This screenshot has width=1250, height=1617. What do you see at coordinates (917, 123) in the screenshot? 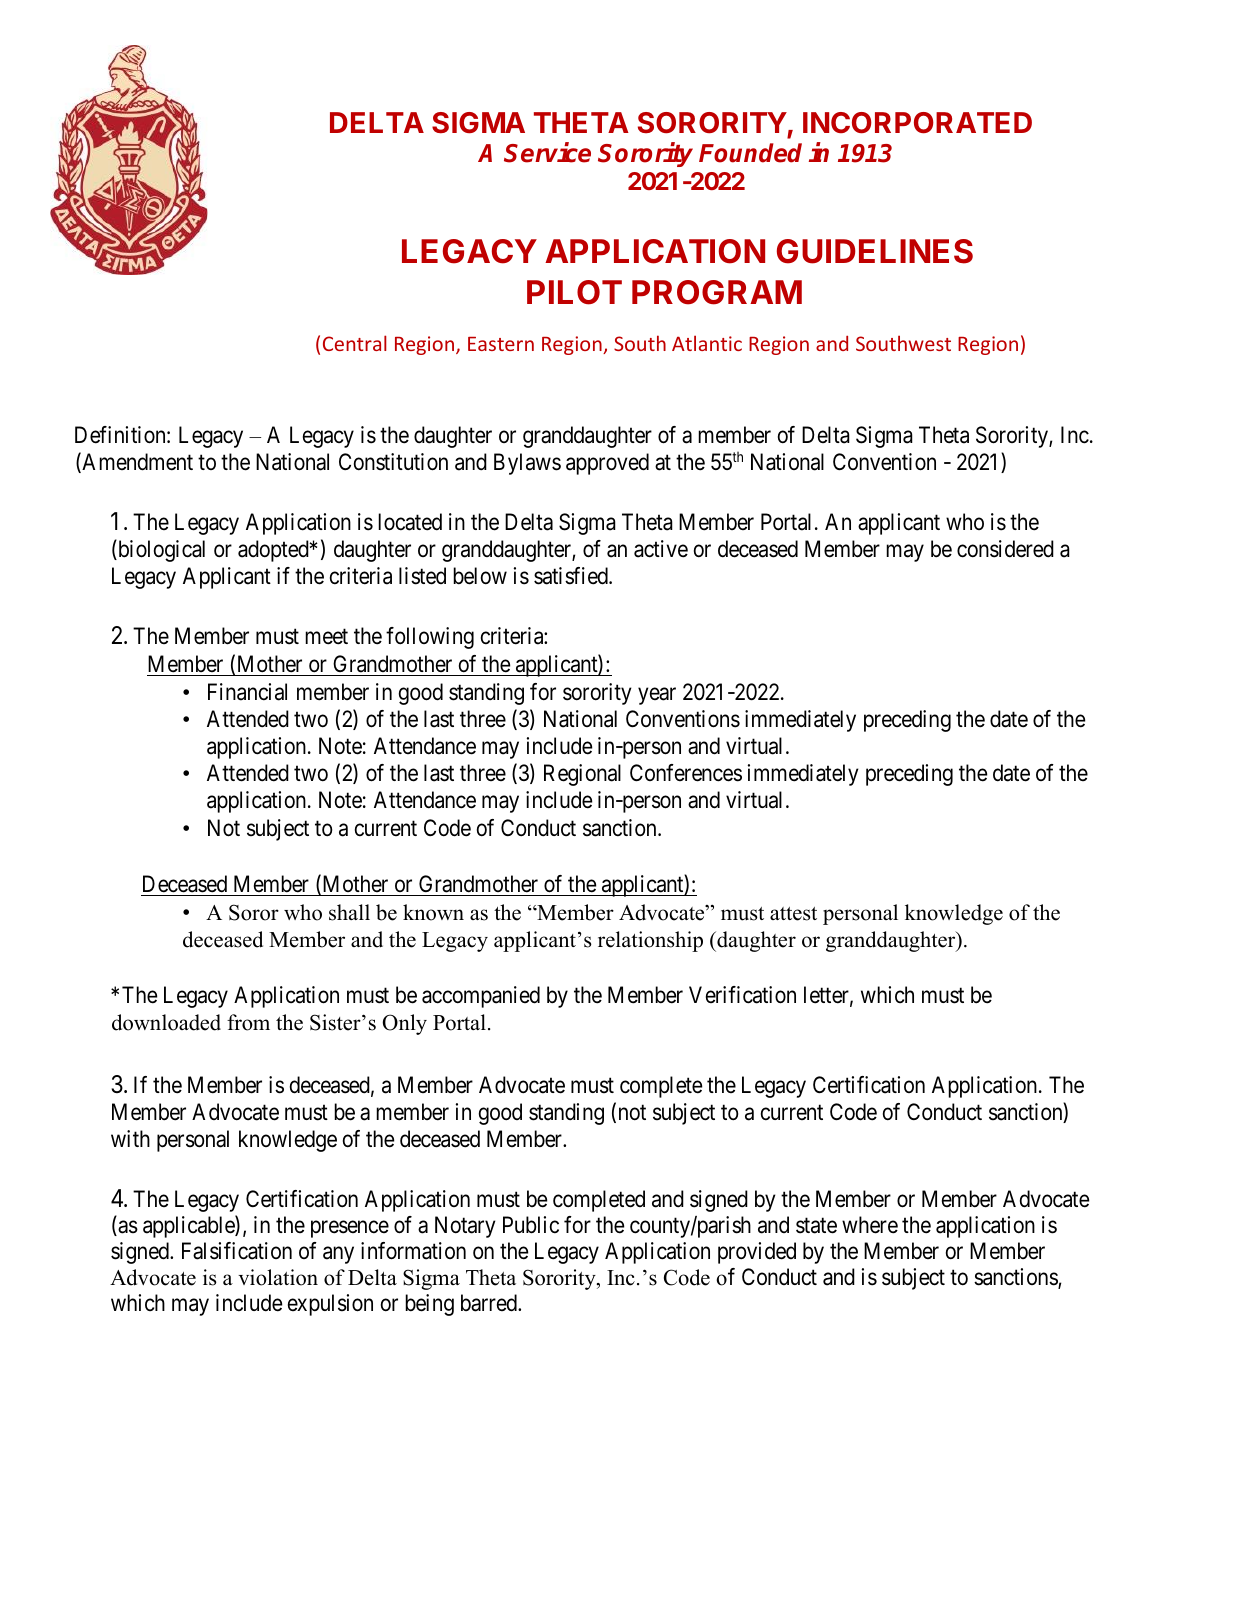
I see `INCORPORATED` at bounding box center [917, 123].
